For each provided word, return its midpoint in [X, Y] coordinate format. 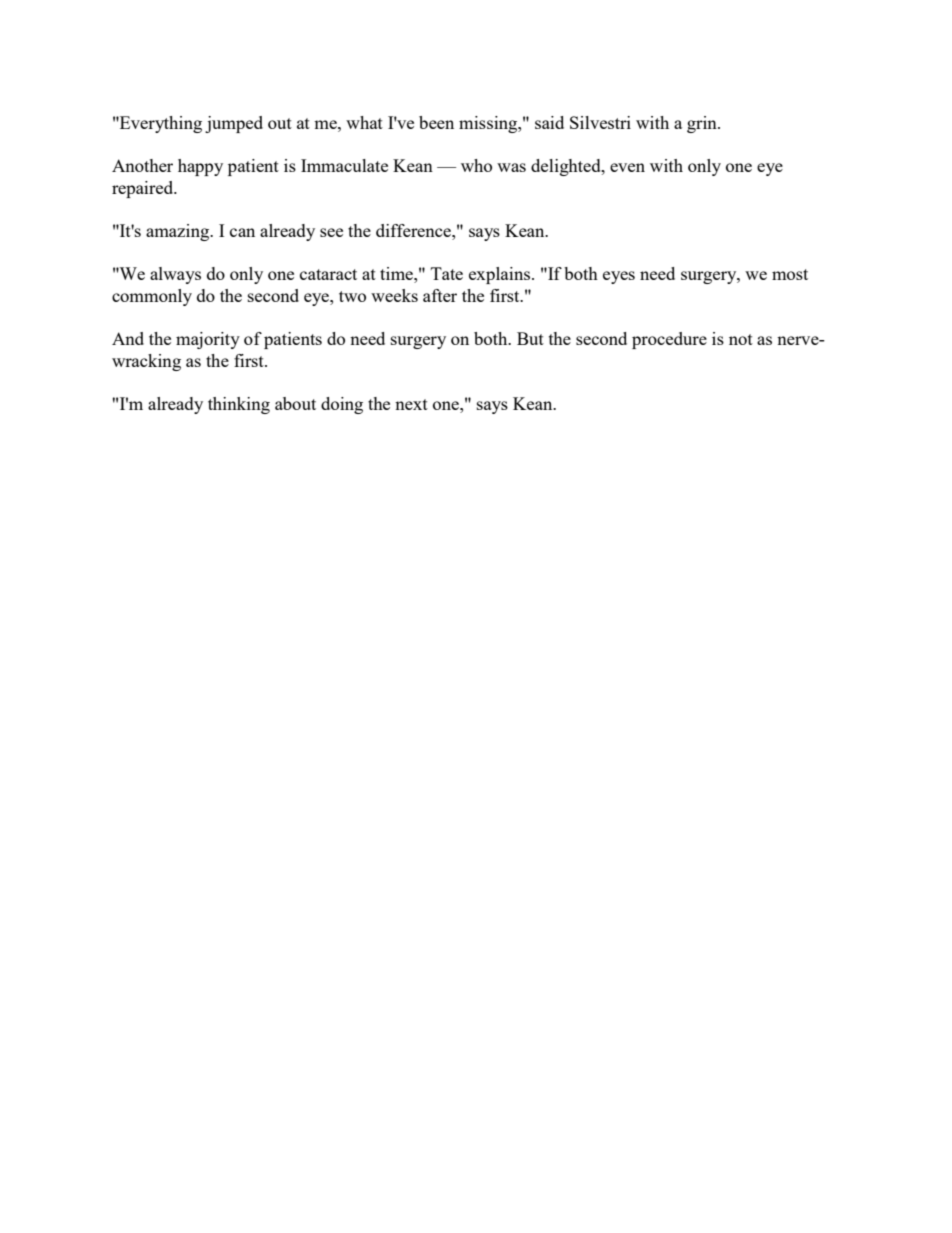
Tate [447, 273]
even [627, 167]
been [436, 122]
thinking [239, 405]
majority [208, 340]
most [790, 274]
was [511, 167]
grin [703, 124]
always [175, 275]
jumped [234, 124]
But [530, 338]
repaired [144, 189]
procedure [669, 340]
